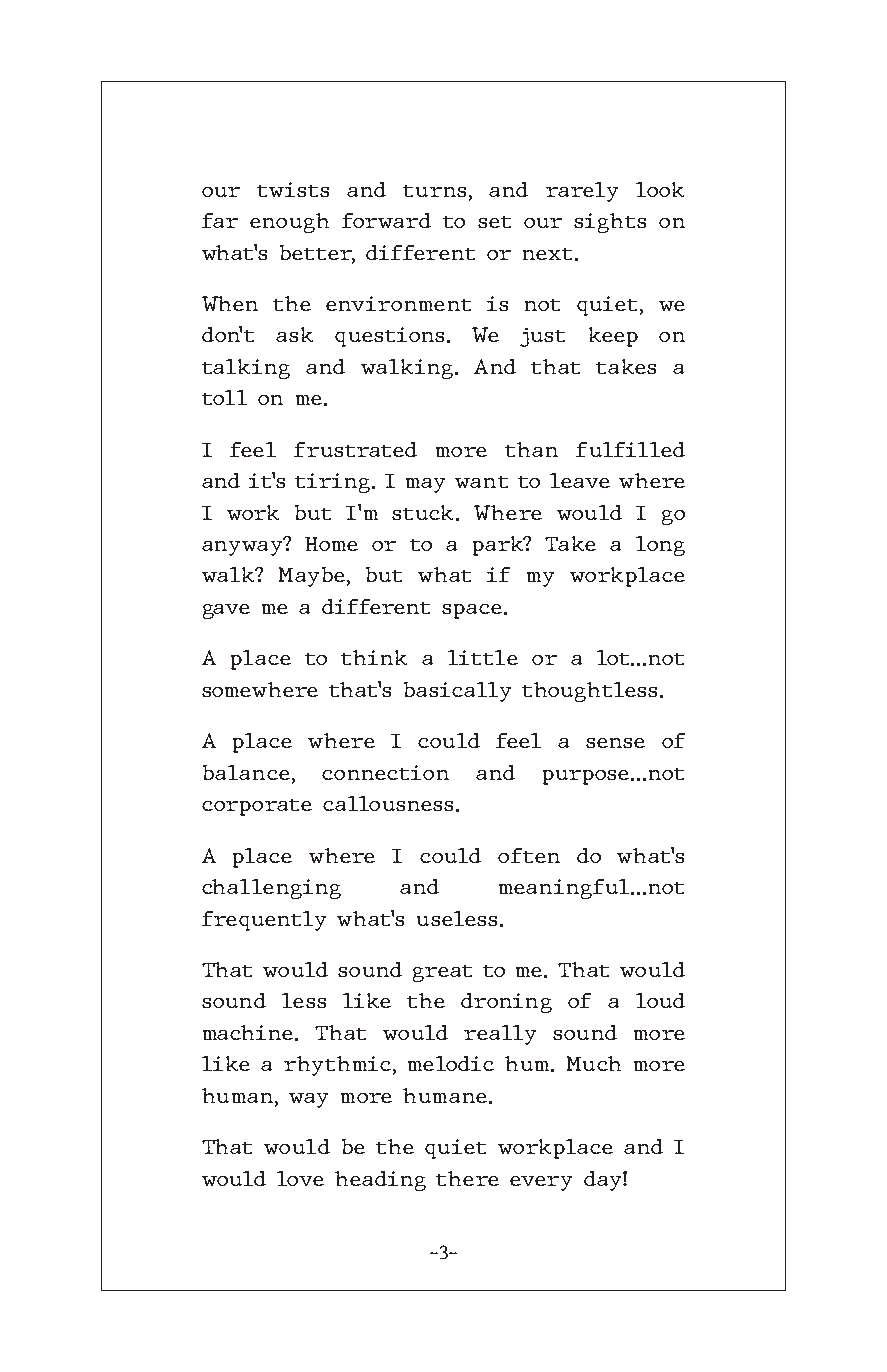 This document has width=887, height=1372. I want to click on love, so click(300, 1178).
